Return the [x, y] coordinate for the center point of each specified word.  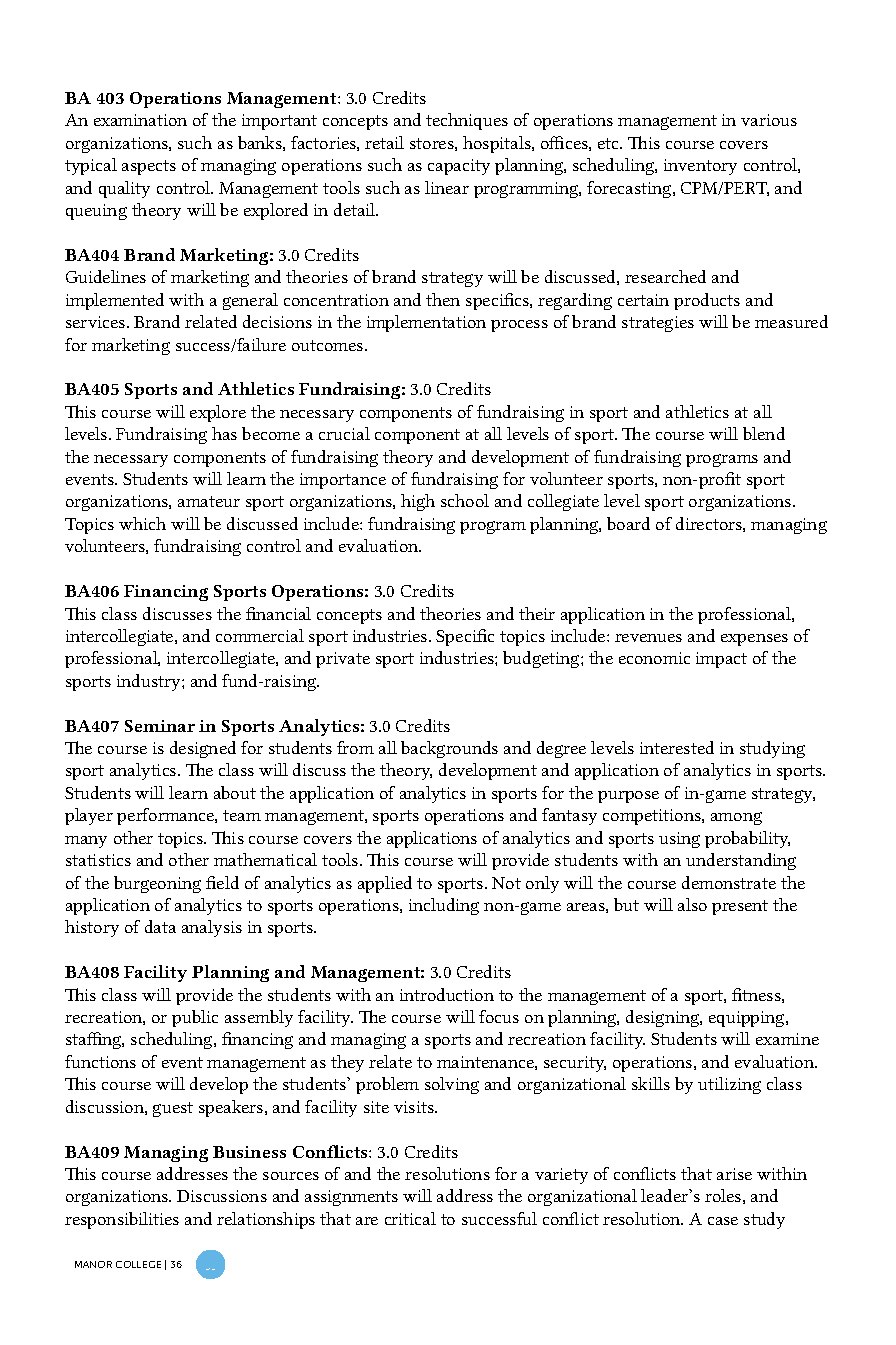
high [418, 502]
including [444, 906]
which [142, 523]
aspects [149, 167]
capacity [459, 167]
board [628, 523]
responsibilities [122, 1220]
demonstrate [729, 882]
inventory [700, 167]
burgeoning [157, 884]
